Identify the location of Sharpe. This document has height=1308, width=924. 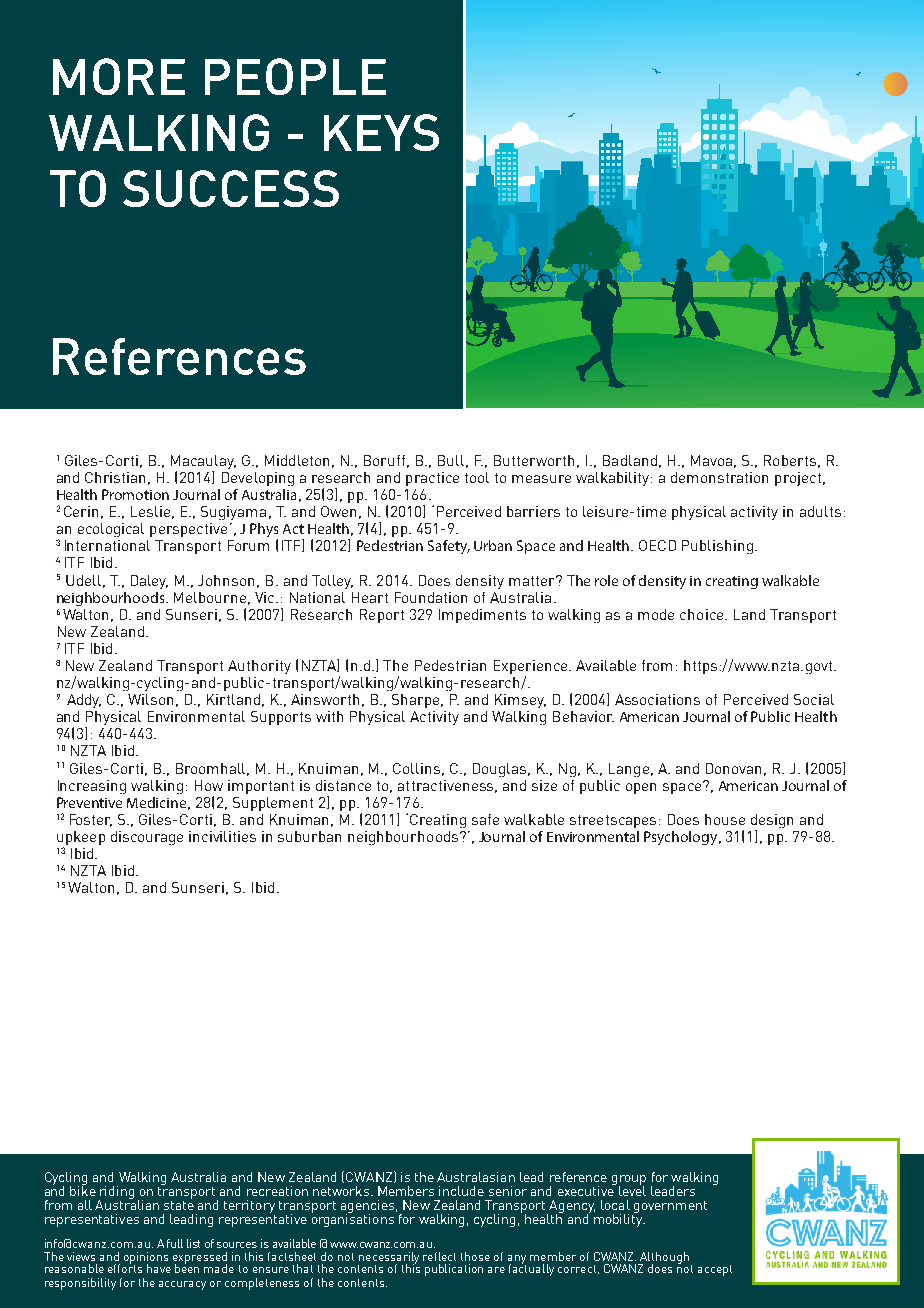
(417, 701).
